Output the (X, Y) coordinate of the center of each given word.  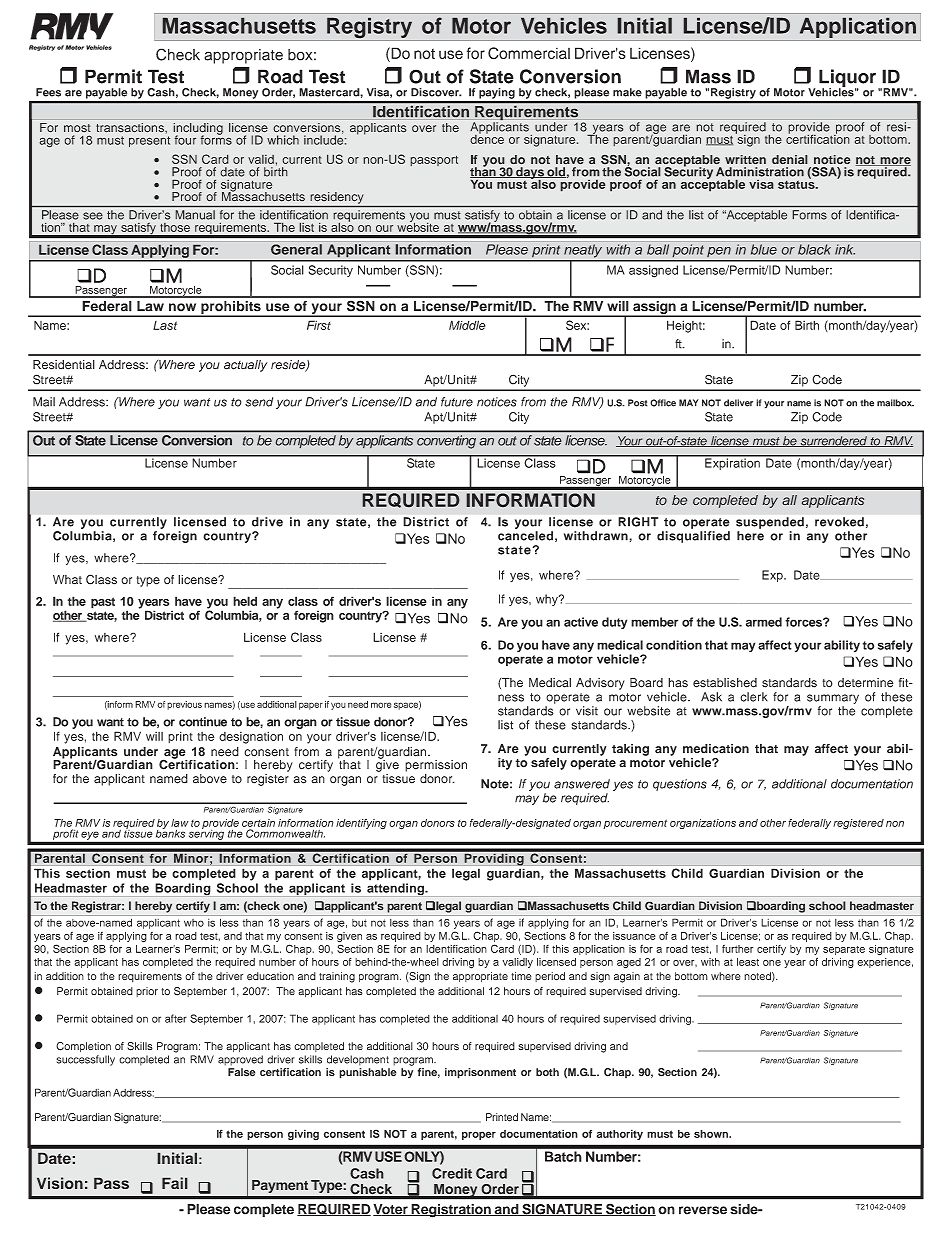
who (194, 923)
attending (396, 889)
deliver (738, 403)
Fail (175, 1183)
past (103, 603)
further (737, 949)
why (548, 600)
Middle (467, 325)
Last (165, 325)
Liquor (849, 79)
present (149, 141)
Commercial (529, 53)
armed (764, 622)
